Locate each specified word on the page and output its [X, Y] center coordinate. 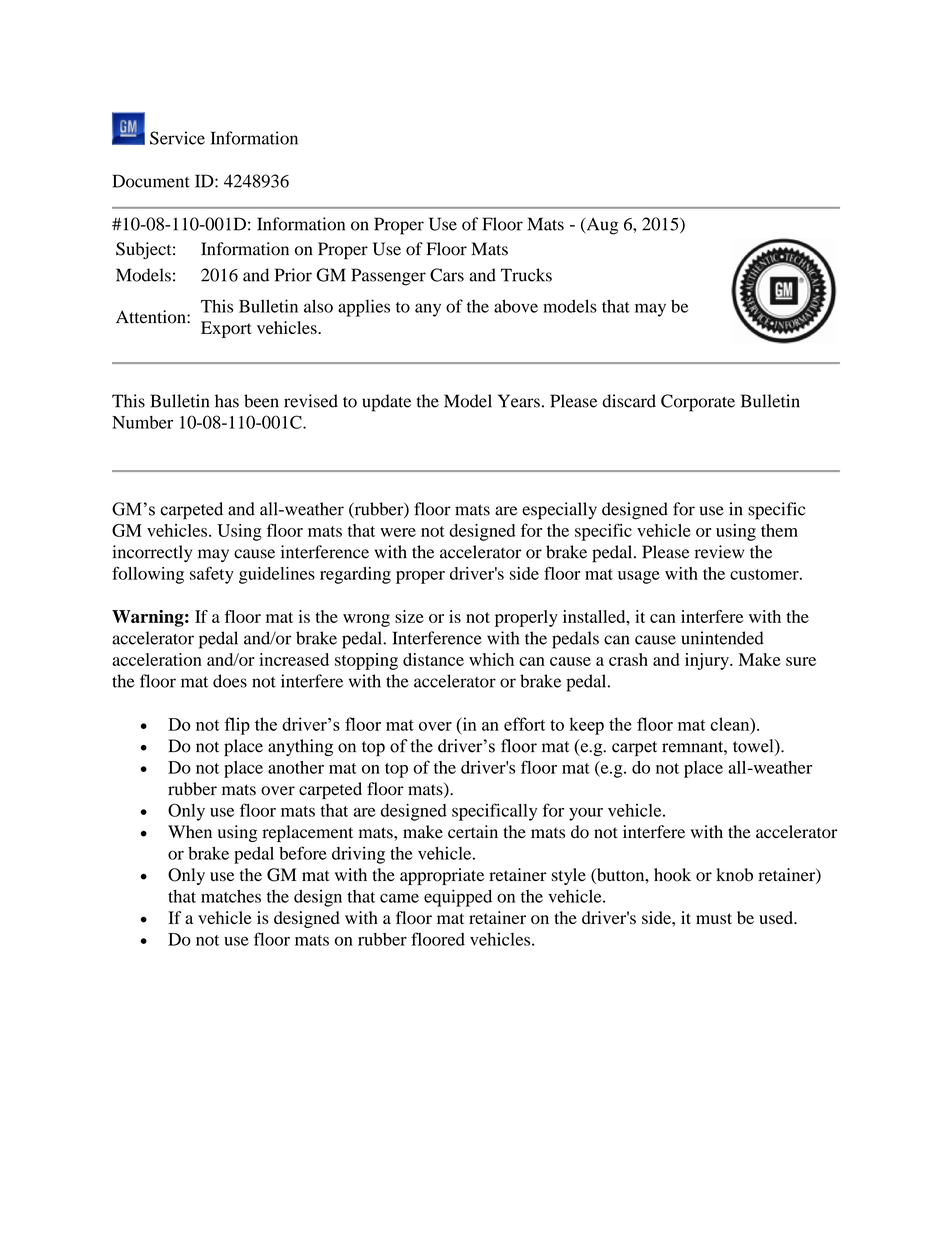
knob [734, 875]
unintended [722, 638]
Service [177, 138]
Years [519, 401]
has [227, 401]
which [491, 659]
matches [231, 896]
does [230, 681]
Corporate [698, 403]
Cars [447, 275]
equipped [458, 898]
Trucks [526, 275]
